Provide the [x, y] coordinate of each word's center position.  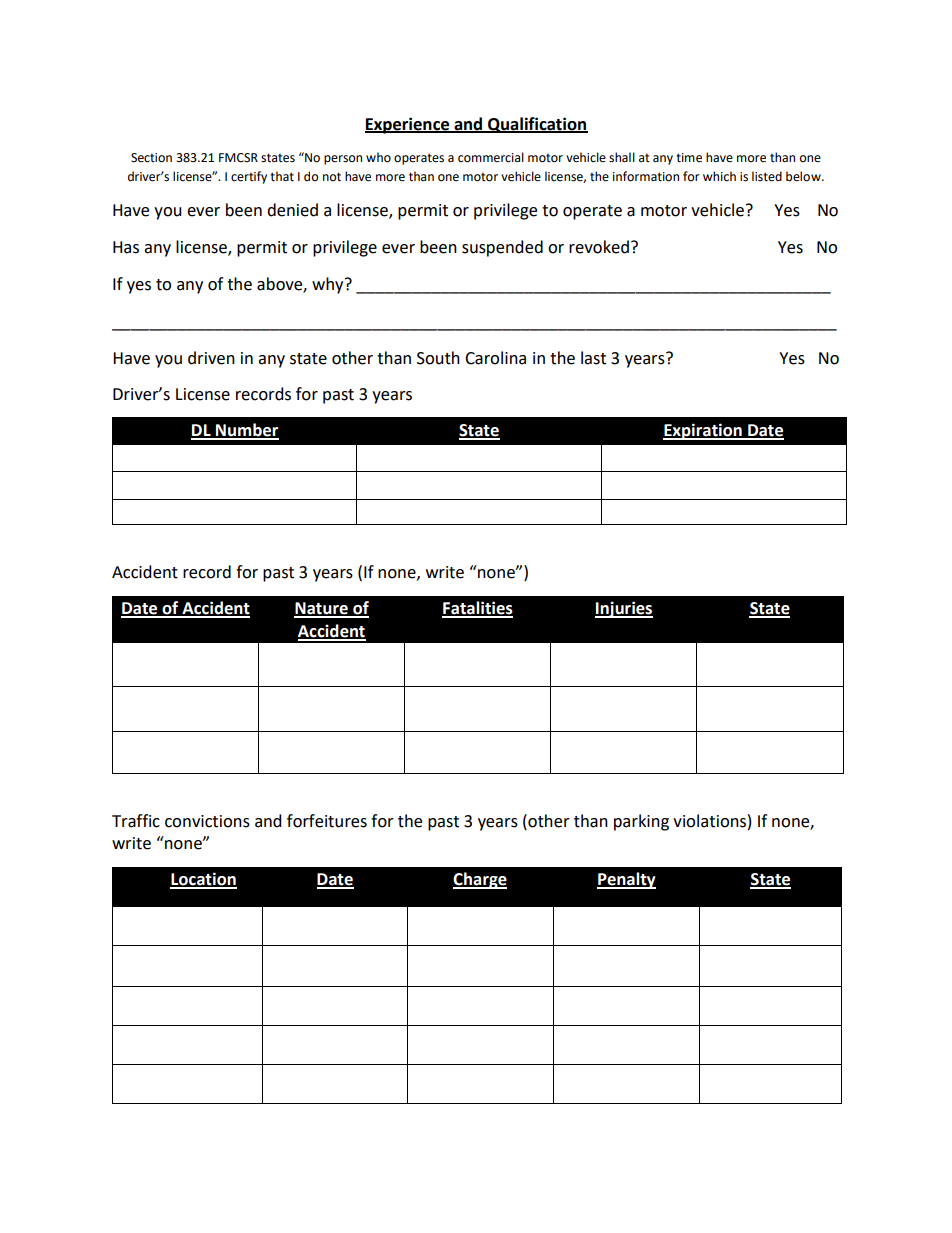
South [438, 358]
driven [211, 358]
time [689, 158]
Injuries [624, 609]
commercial [491, 157]
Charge [480, 880]
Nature [322, 609]
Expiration [703, 431]
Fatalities [477, 609]
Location [203, 880]
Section [151, 158]
